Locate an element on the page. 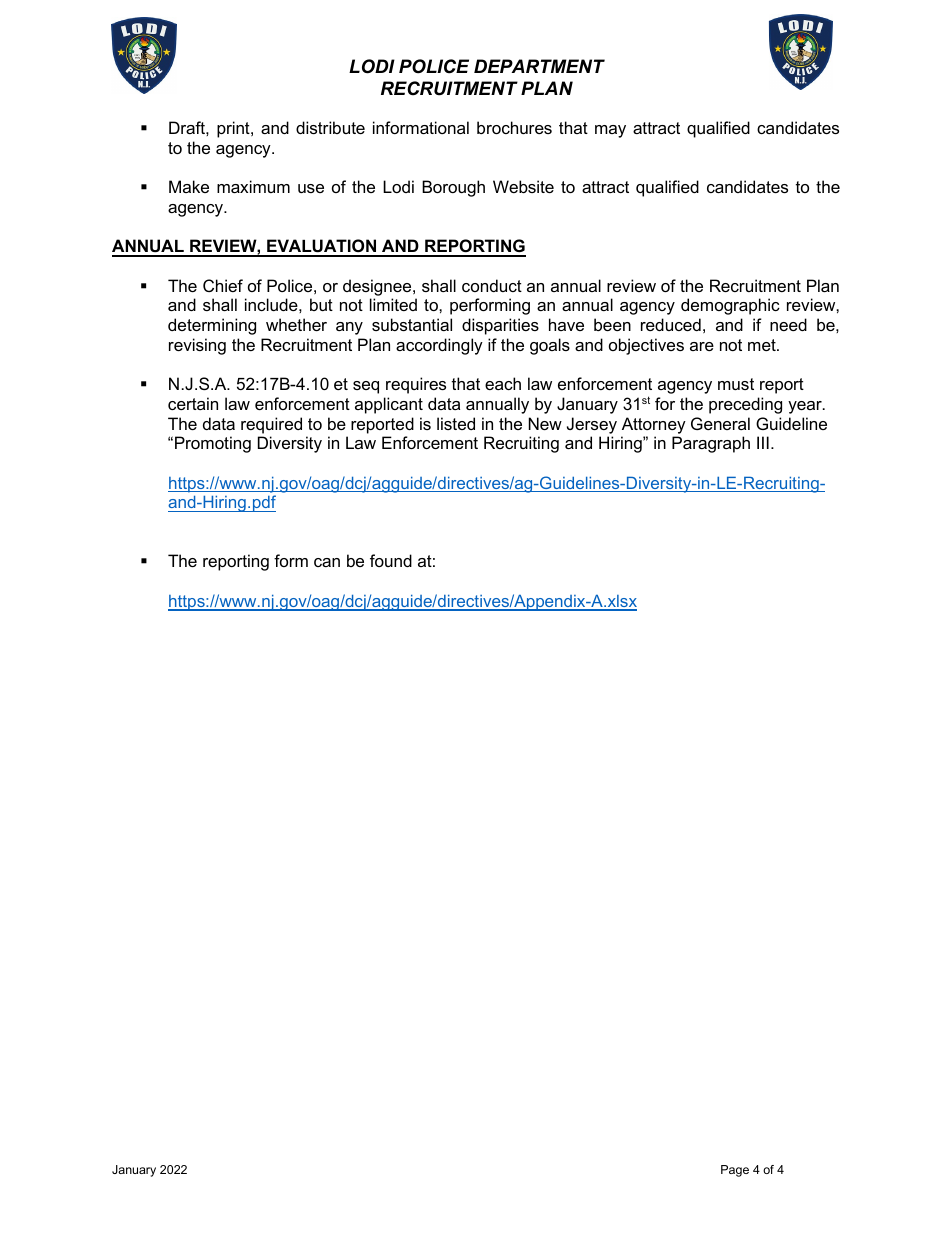 Image resolution: width=952 pixels, height=1233 pixels. print is located at coordinates (234, 129).
